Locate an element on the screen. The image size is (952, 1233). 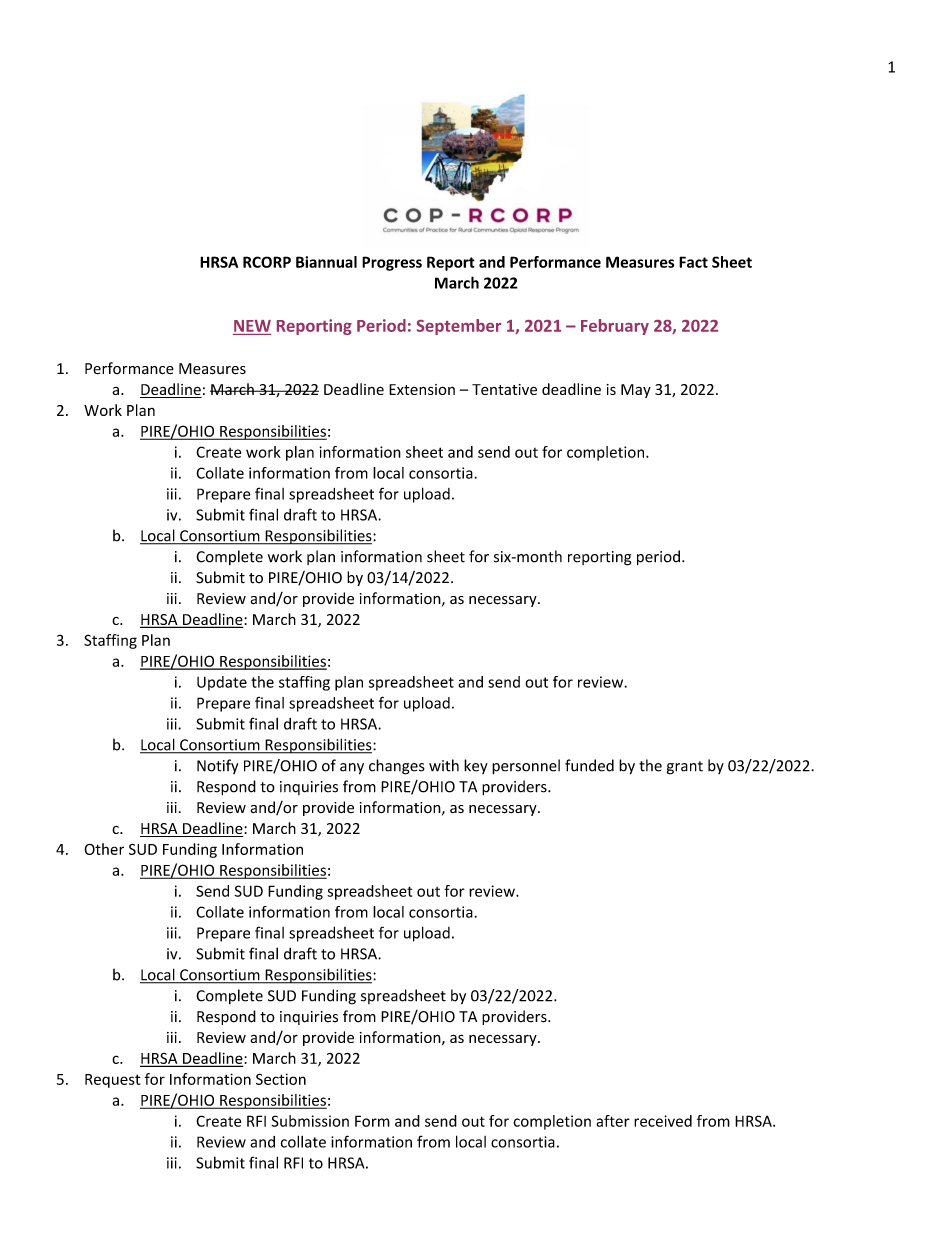
May is located at coordinates (636, 391).
